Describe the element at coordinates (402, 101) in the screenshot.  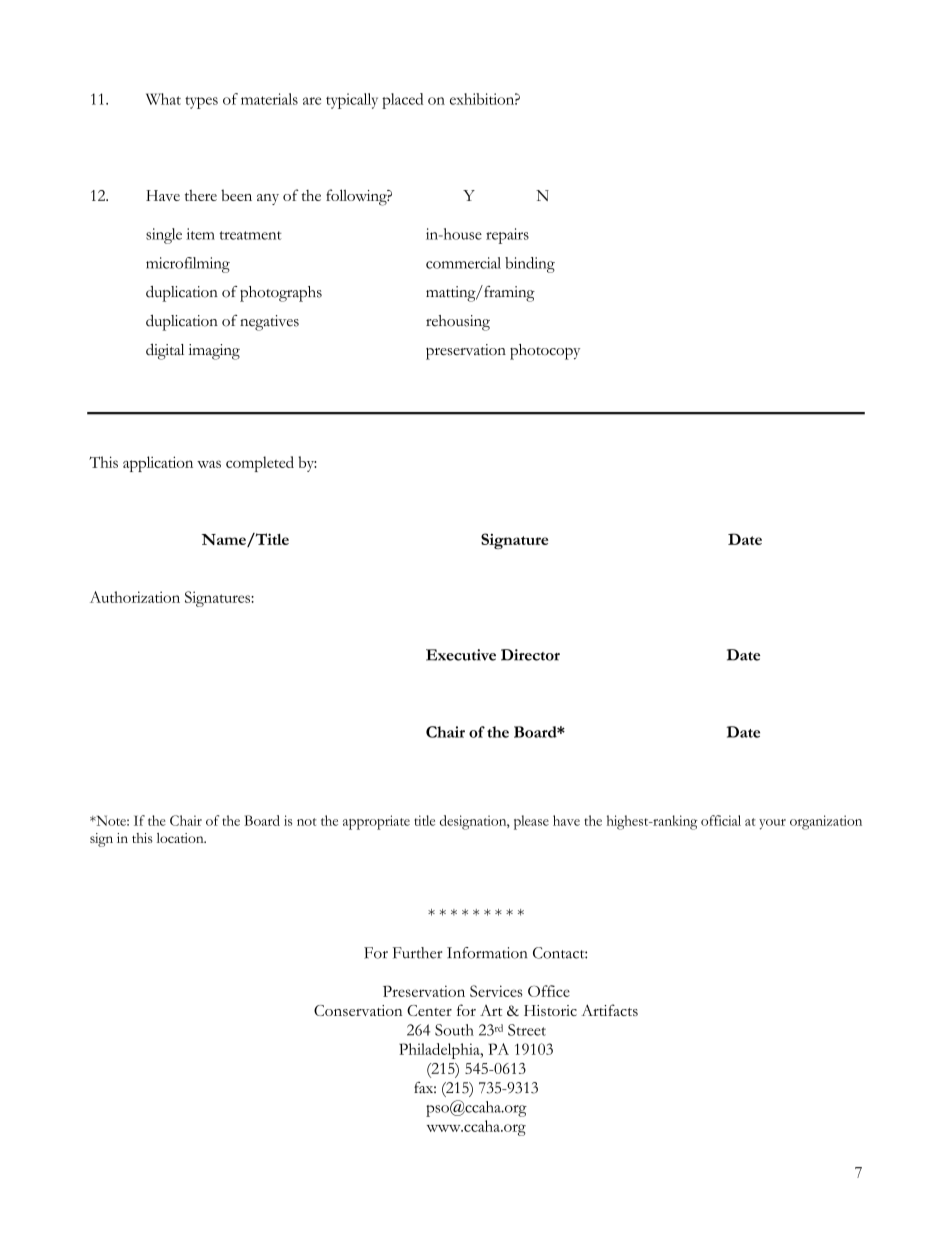
I see `placed` at that location.
